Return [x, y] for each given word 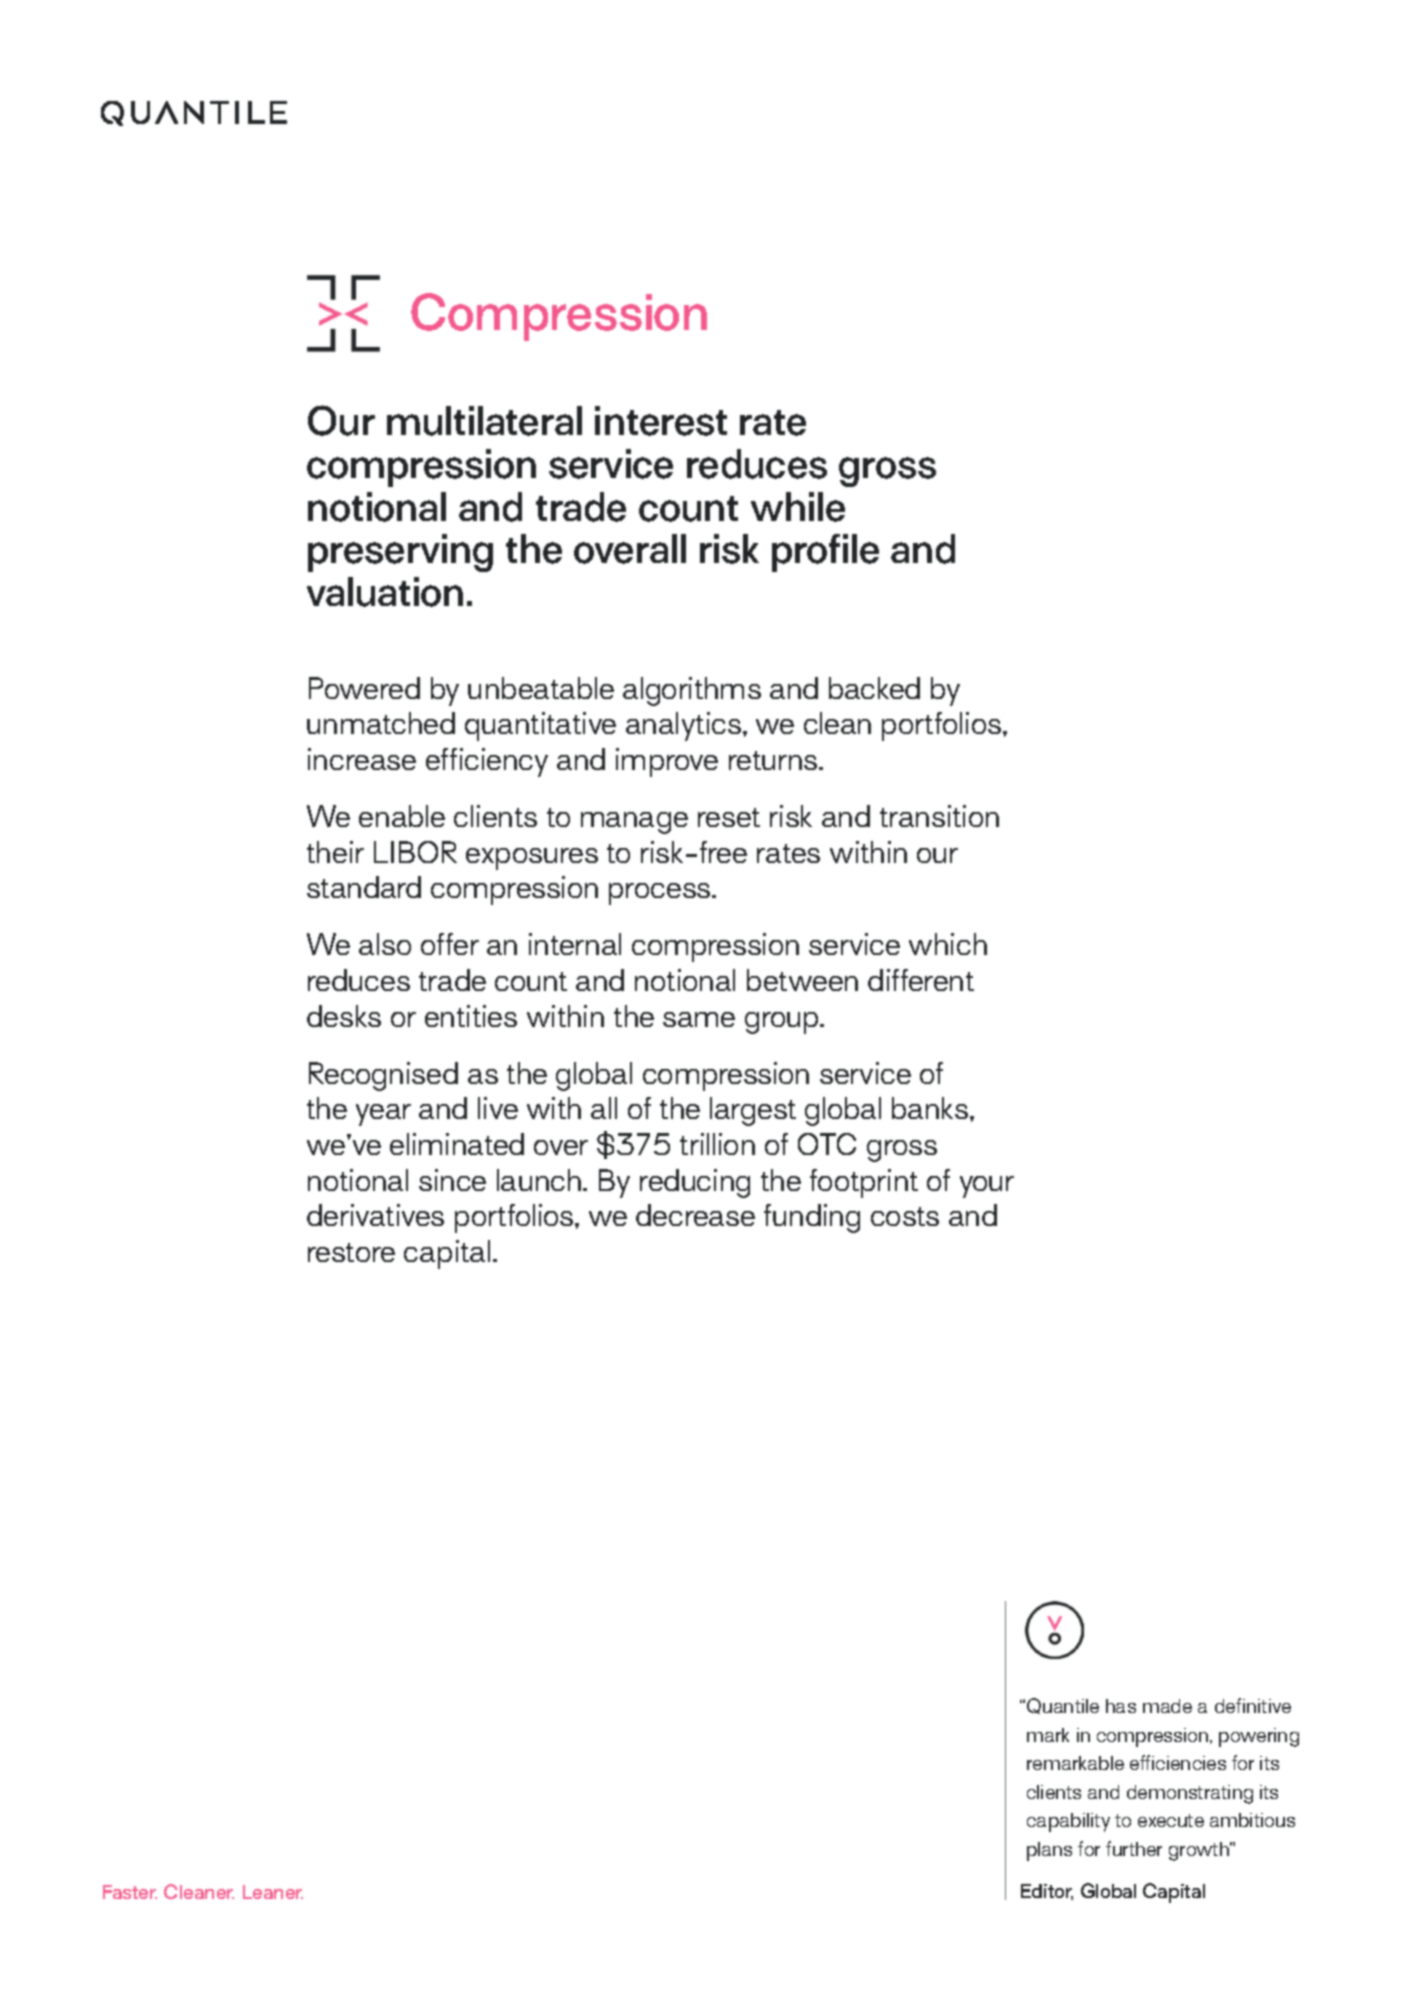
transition [939, 816]
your [987, 1187]
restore [351, 1252]
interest [661, 421]
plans [1049, 1851]
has [1121, 1706]
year [383, 1115]
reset [729, 817]
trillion [717, 1144]
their [335, 852]
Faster [130, 1892]
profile [825, 553]
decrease [695, 1215]
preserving [400, 553]
